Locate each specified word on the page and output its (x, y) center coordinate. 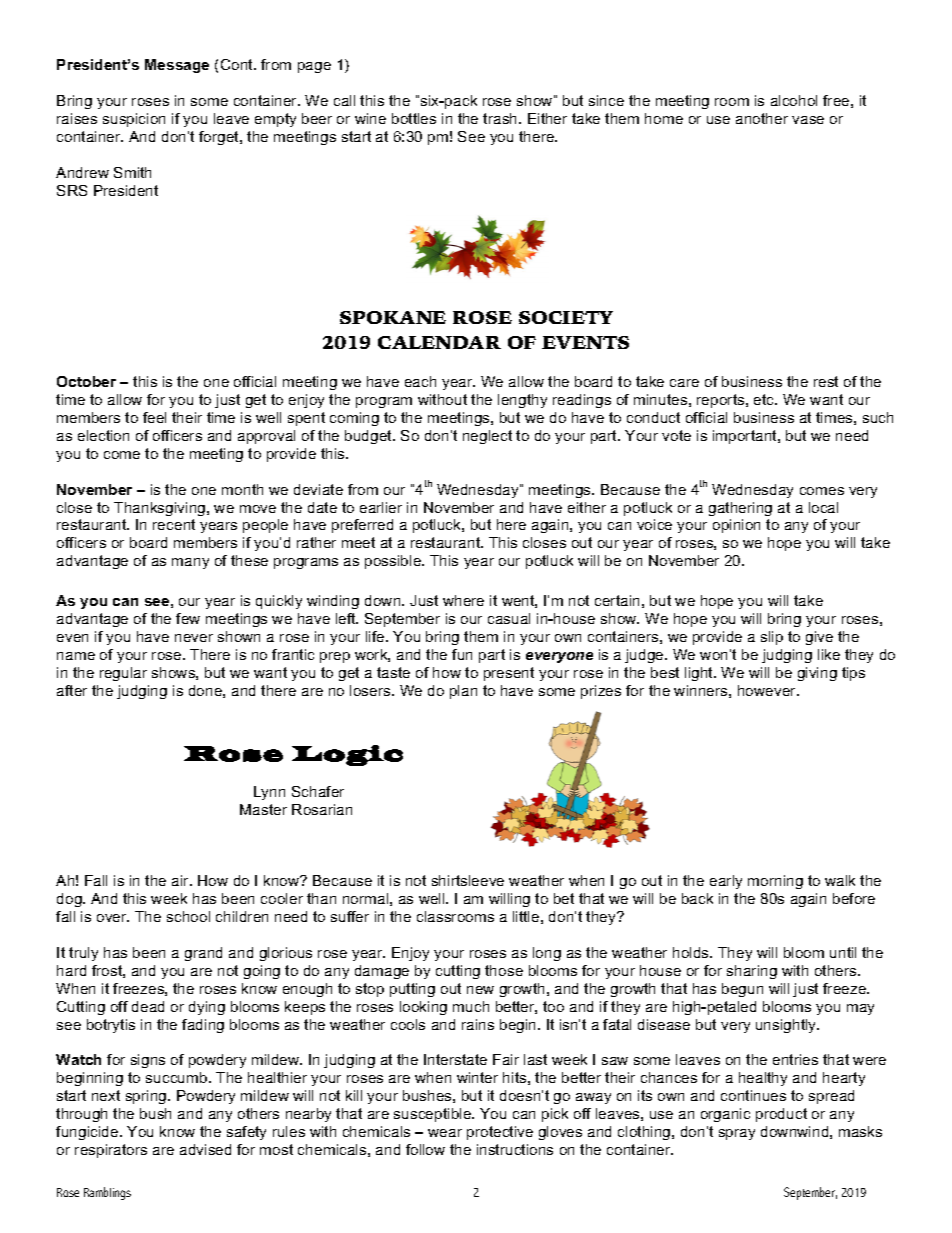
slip (772, 638)
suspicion (134, 120)
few (188, 618)
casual (509, 618)
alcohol (794, 100)
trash (501, 118)
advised (205, 1149)
